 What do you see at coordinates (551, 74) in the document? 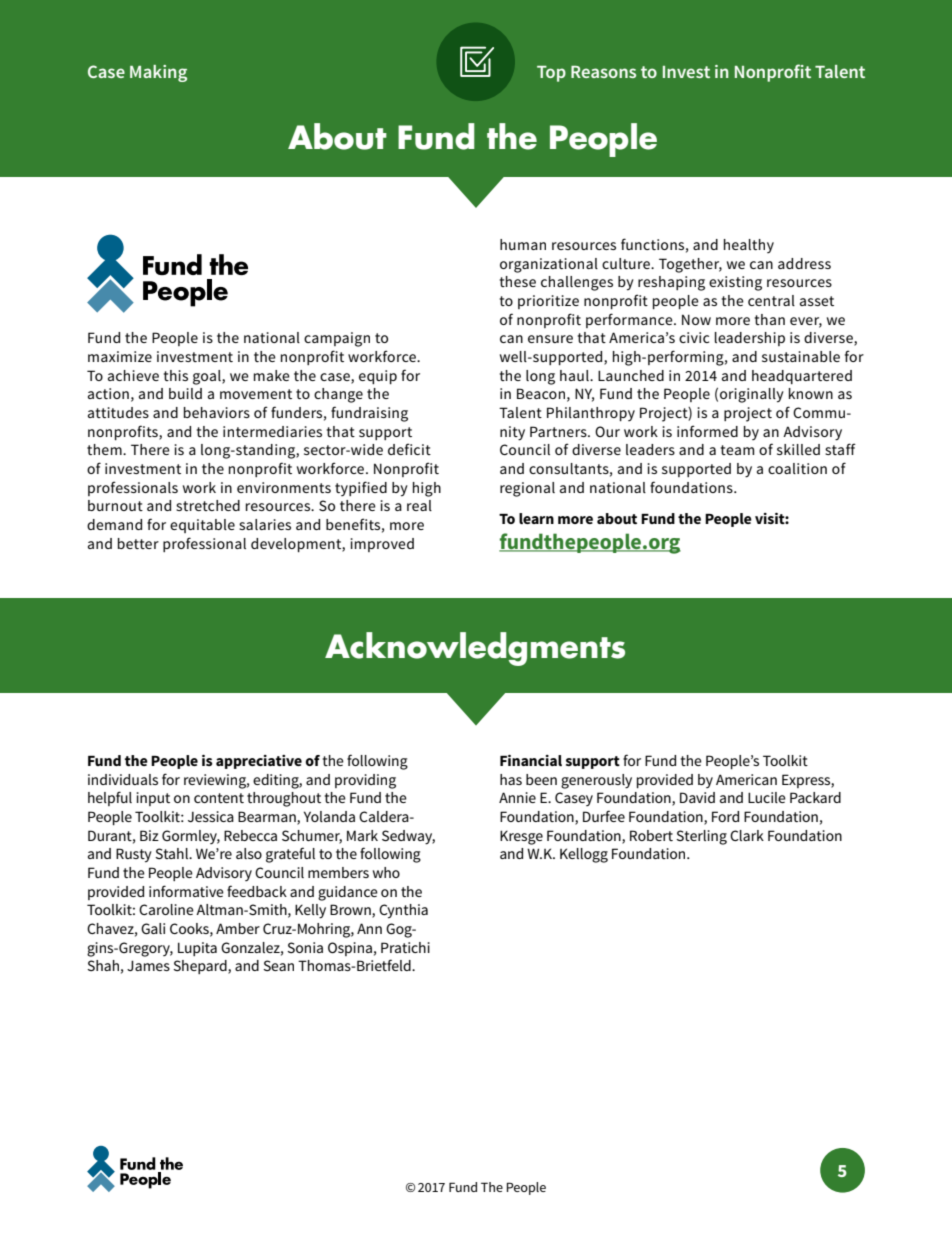
I see `Top` at bounding box center [551, 74].
